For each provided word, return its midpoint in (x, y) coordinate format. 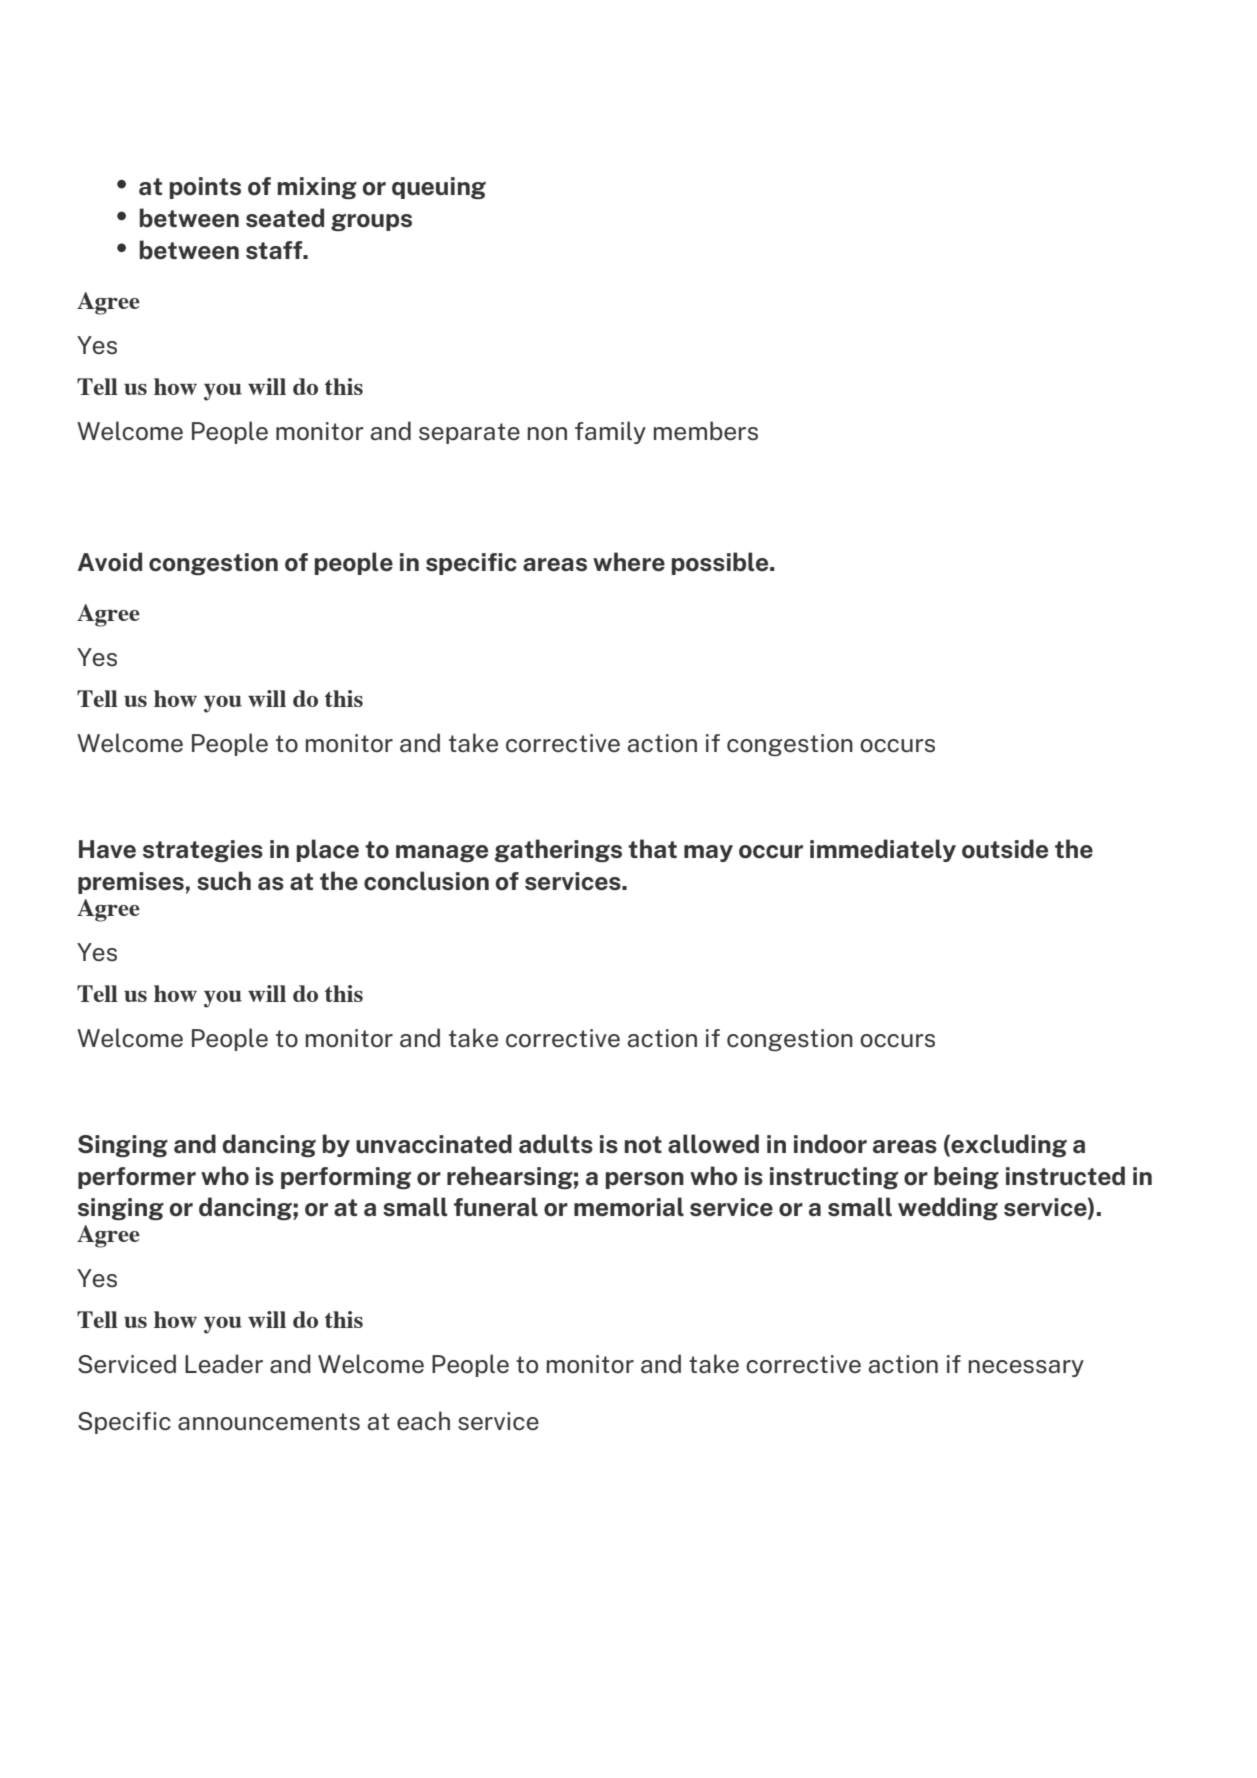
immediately (883, 850)
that (652, 849)
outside (1005, 849)
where (629, 562)
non (547, 434)
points (205, 188)
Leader (224, 1364)
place (328, 850)
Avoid (109, 562)
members (706, 431)
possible (721, 563)
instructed (1065, 1176)
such (224, 881)
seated (285, 218)
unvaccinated (434, 1144)
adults (556, 1144)
